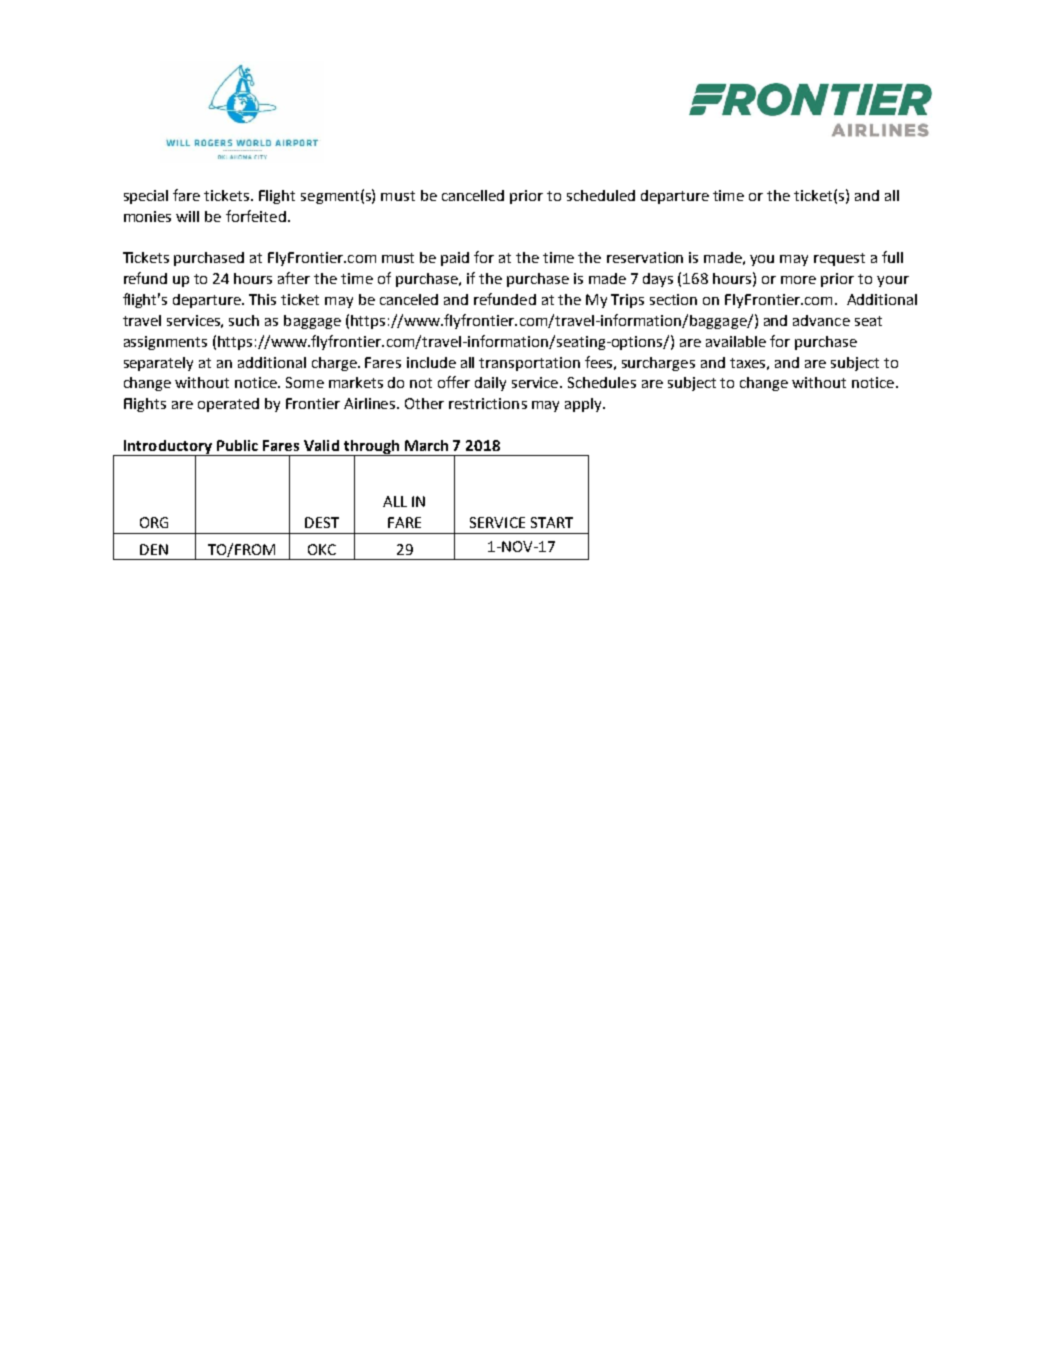  What do you see at coordinates (426, 445) in the document?
I see `March` at bounding box center [426, 445].
